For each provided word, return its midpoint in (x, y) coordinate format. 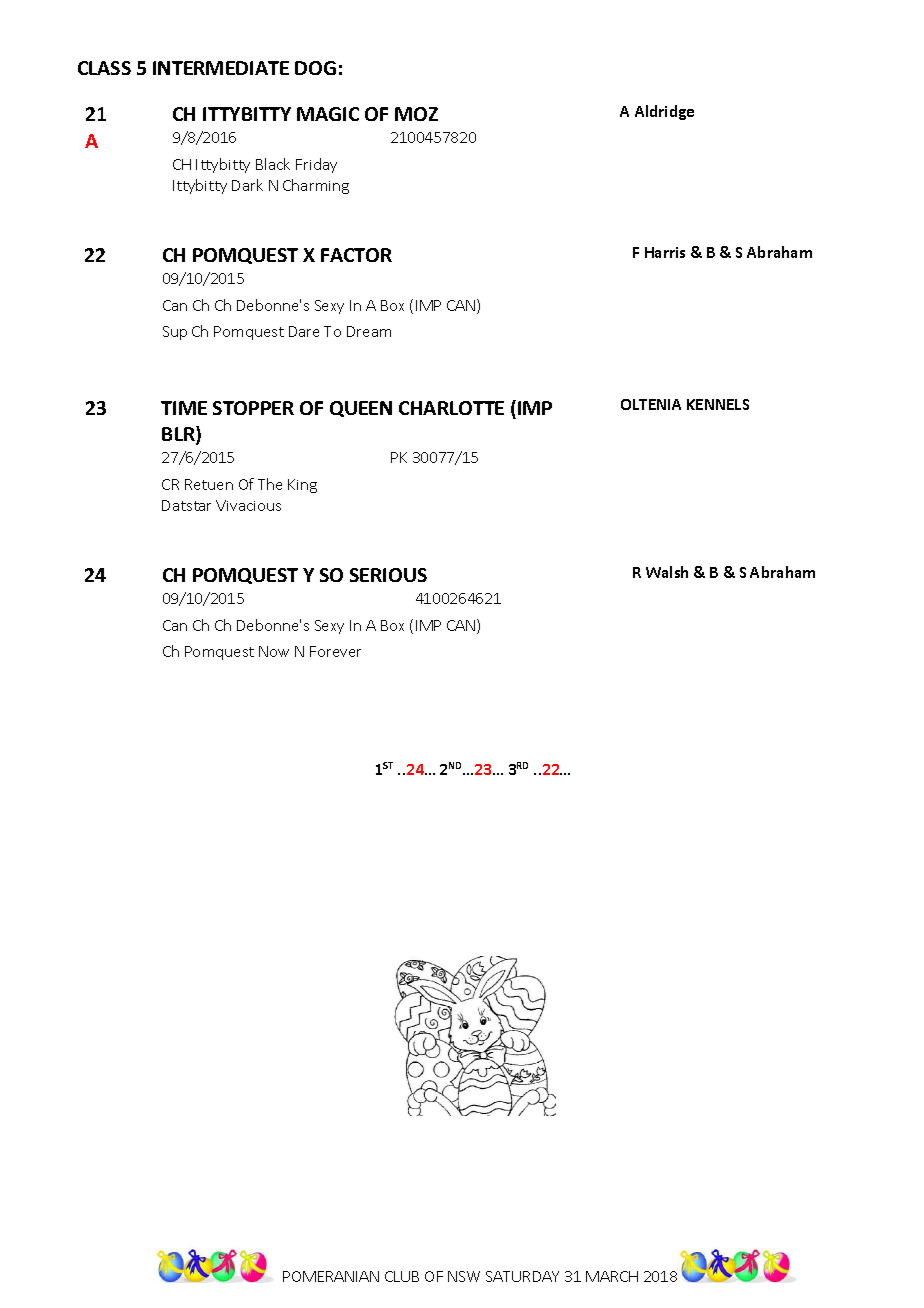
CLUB (402, 1276)
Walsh (667, 572)
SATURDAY (522, 1276)
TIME (184, 408)
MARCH (612, 1276)
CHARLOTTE (451, 408)
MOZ (416, 114)
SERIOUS (388, 575)
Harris (665, 252)
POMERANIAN (331, 1276)
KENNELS (718, 404)
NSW (464, 1276)
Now (274, 651)
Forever (335, 651)
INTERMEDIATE (221, 68)
